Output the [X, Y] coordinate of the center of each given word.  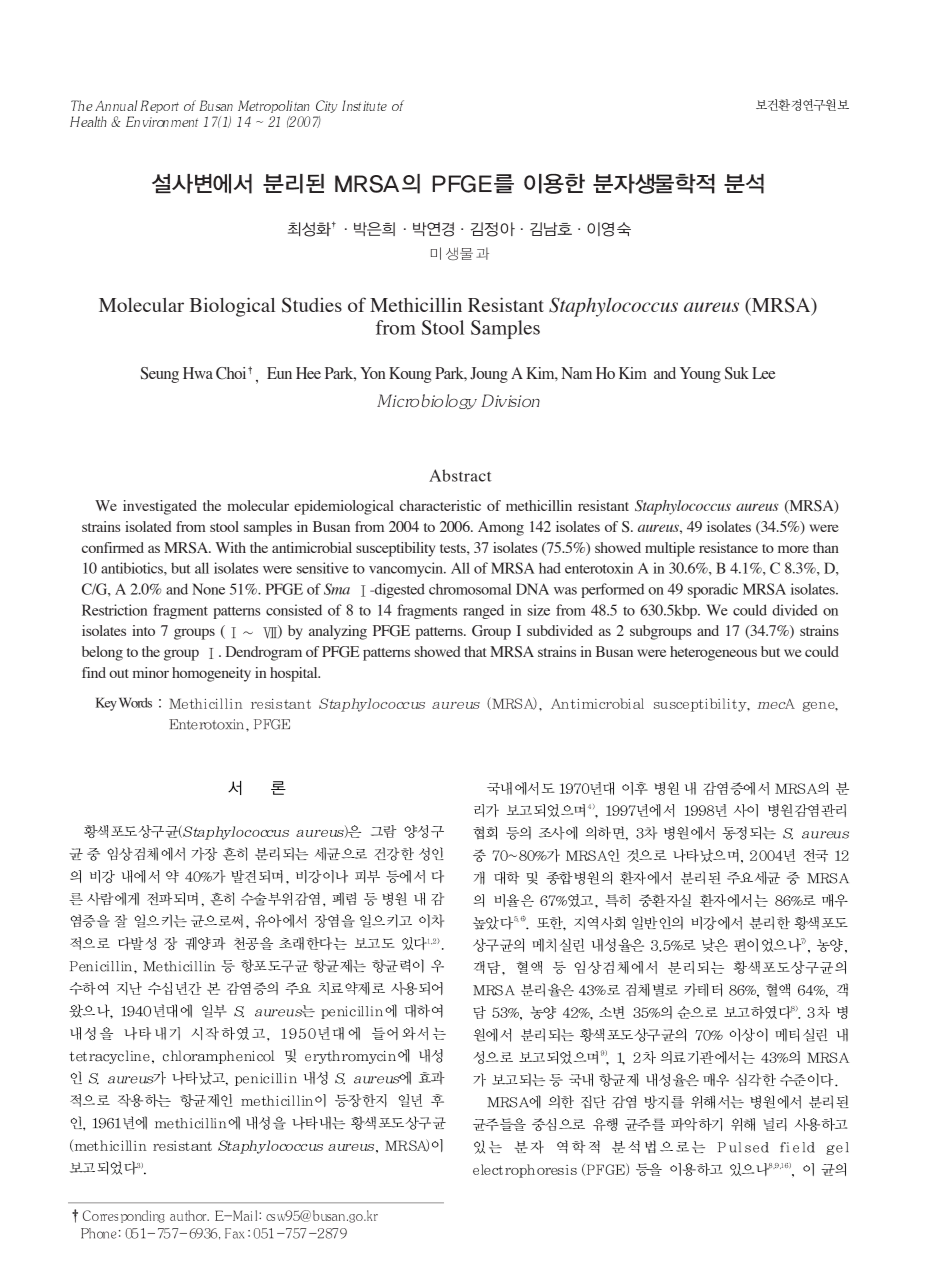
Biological [232, 307]
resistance [728, 547]
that [475, 651]
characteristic [440, 505]
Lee [763, 373]
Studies [312, 305]
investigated [160, 507]
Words [135, 702]
